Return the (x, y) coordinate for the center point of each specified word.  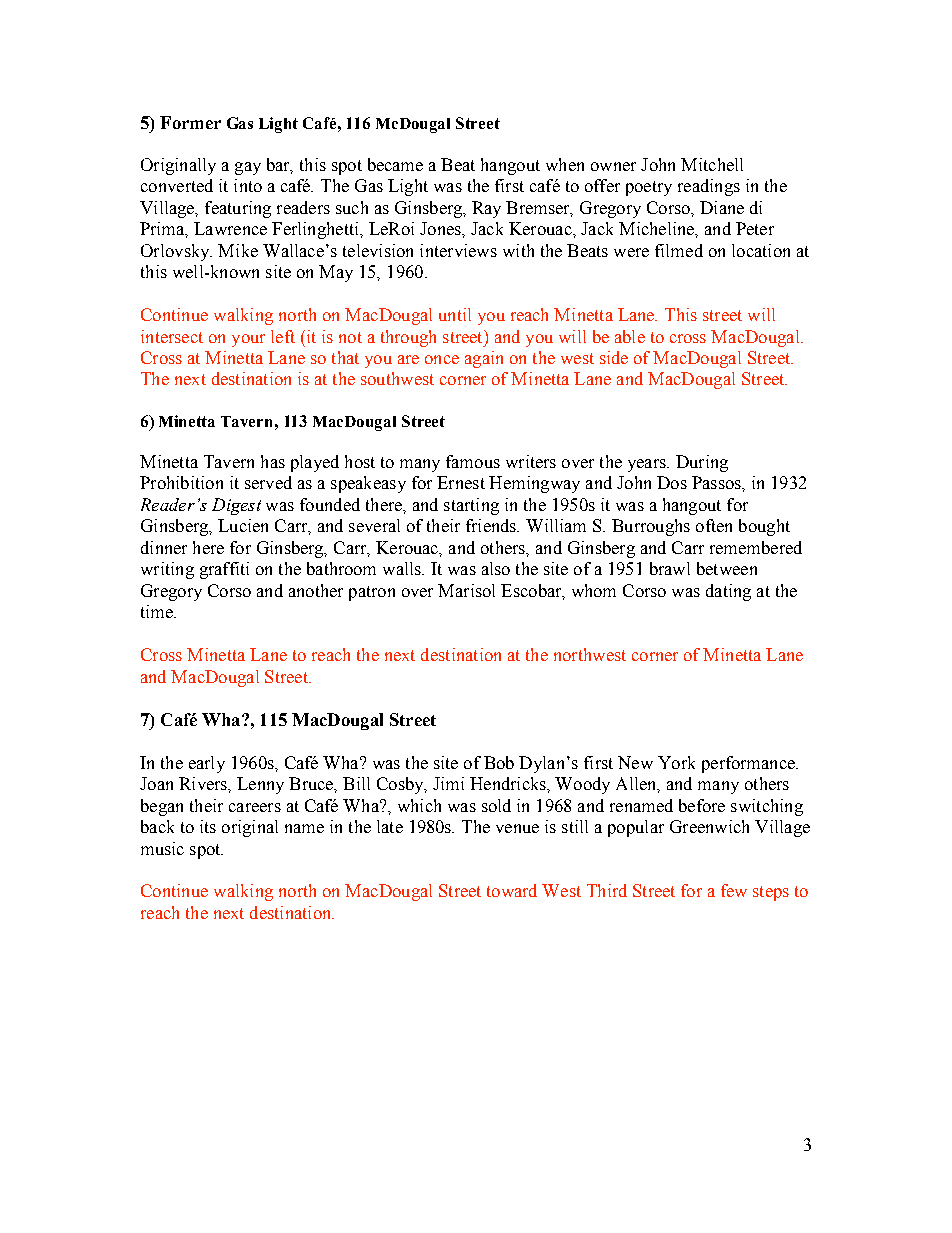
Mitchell (712, 164)
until (455, 314)
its (208, 826)
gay (248, 168)
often (714, 525)
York (676, 762)
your (248, 340)
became (395, 164)
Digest (236, 506)
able (630, 336)
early (207, 764)
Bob (499, 762)
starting (471, 506)
